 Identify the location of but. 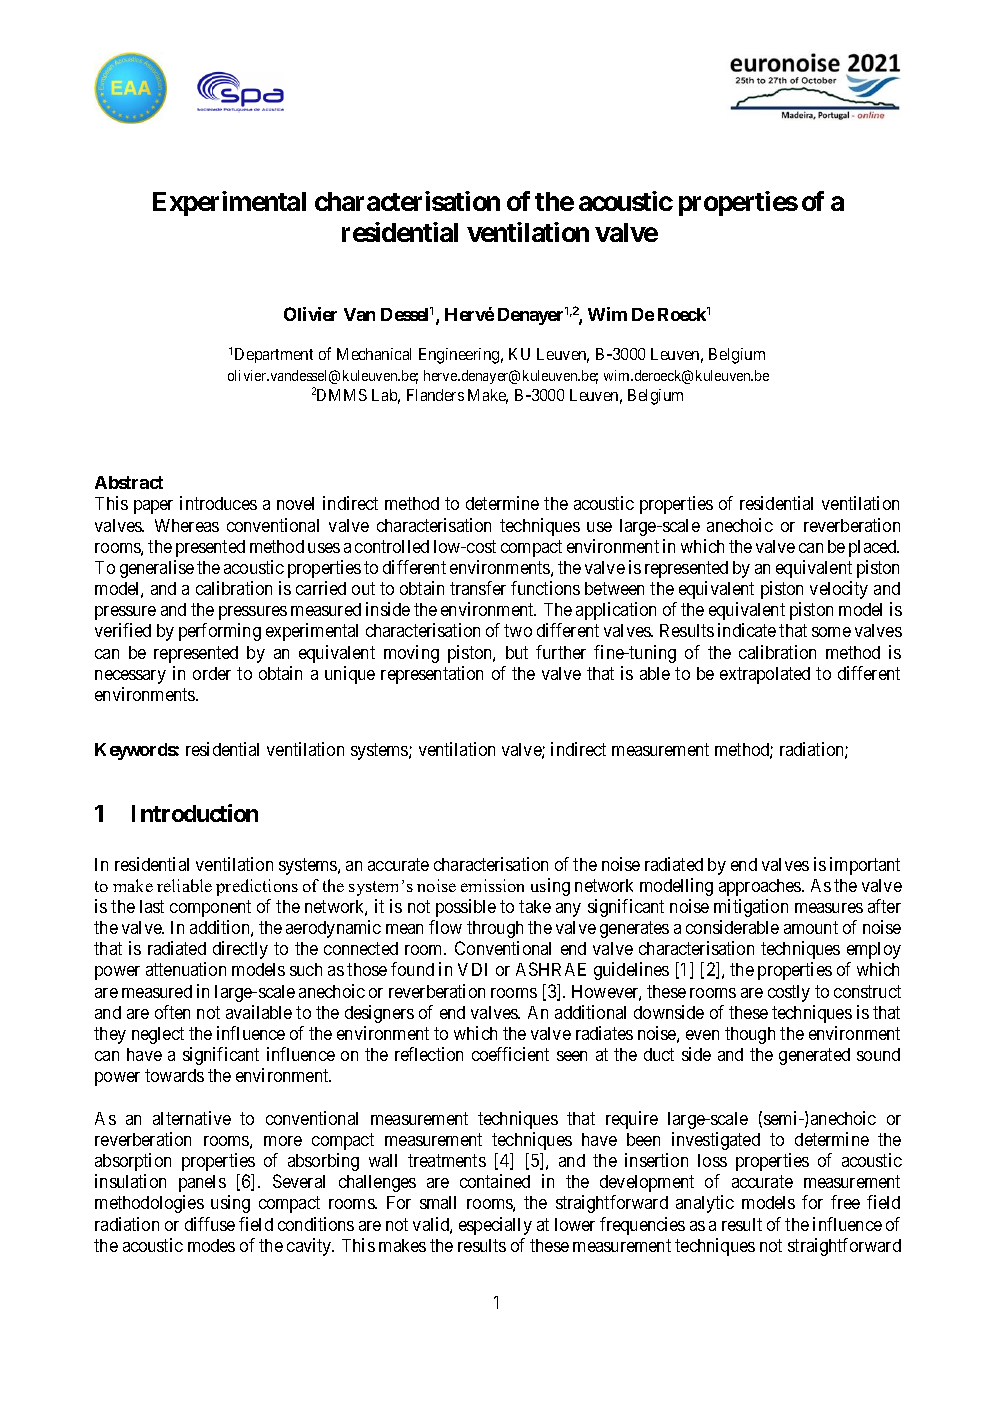
(517, 652).
